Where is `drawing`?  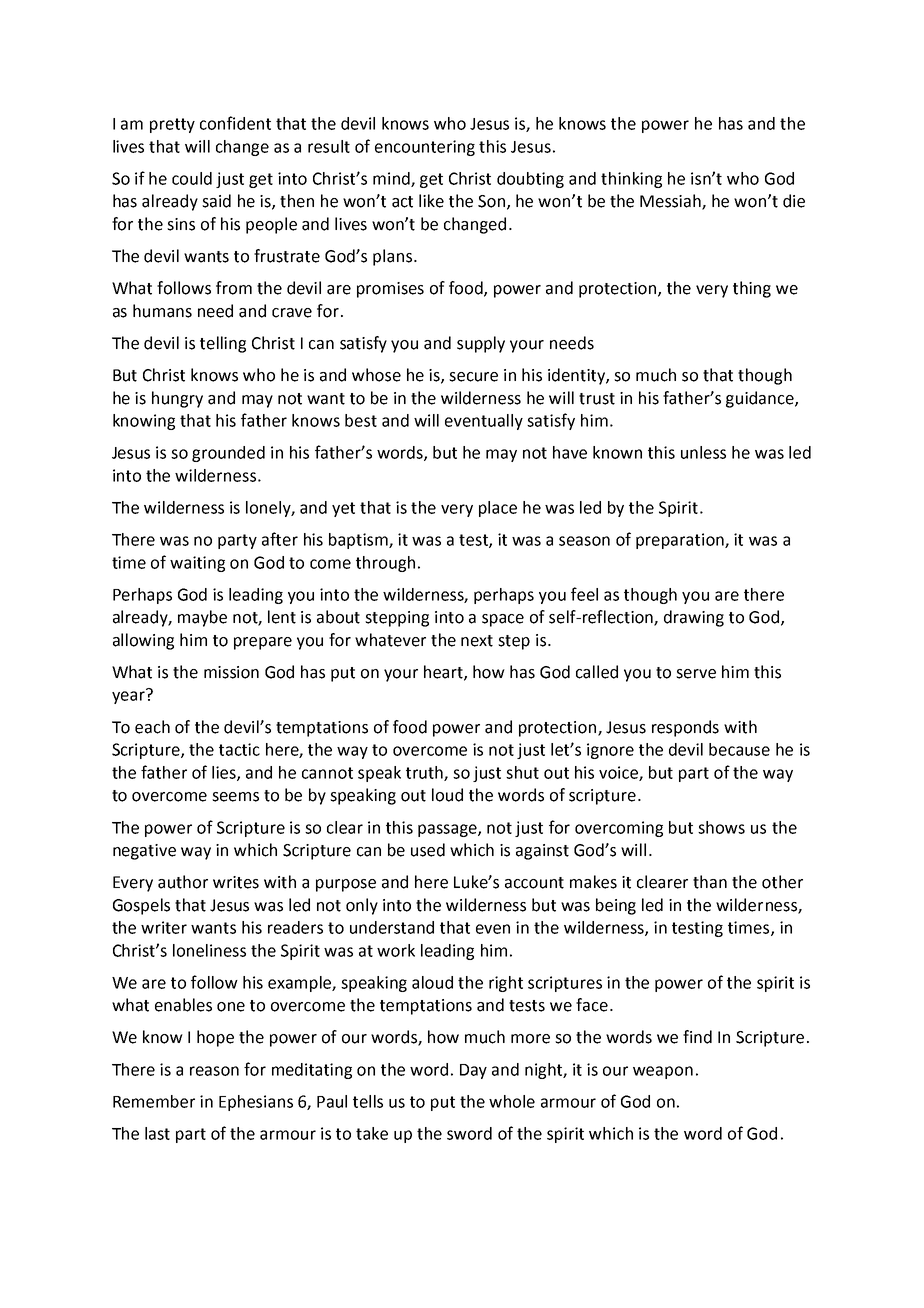
drawing is located at coordinates (694, 618).
